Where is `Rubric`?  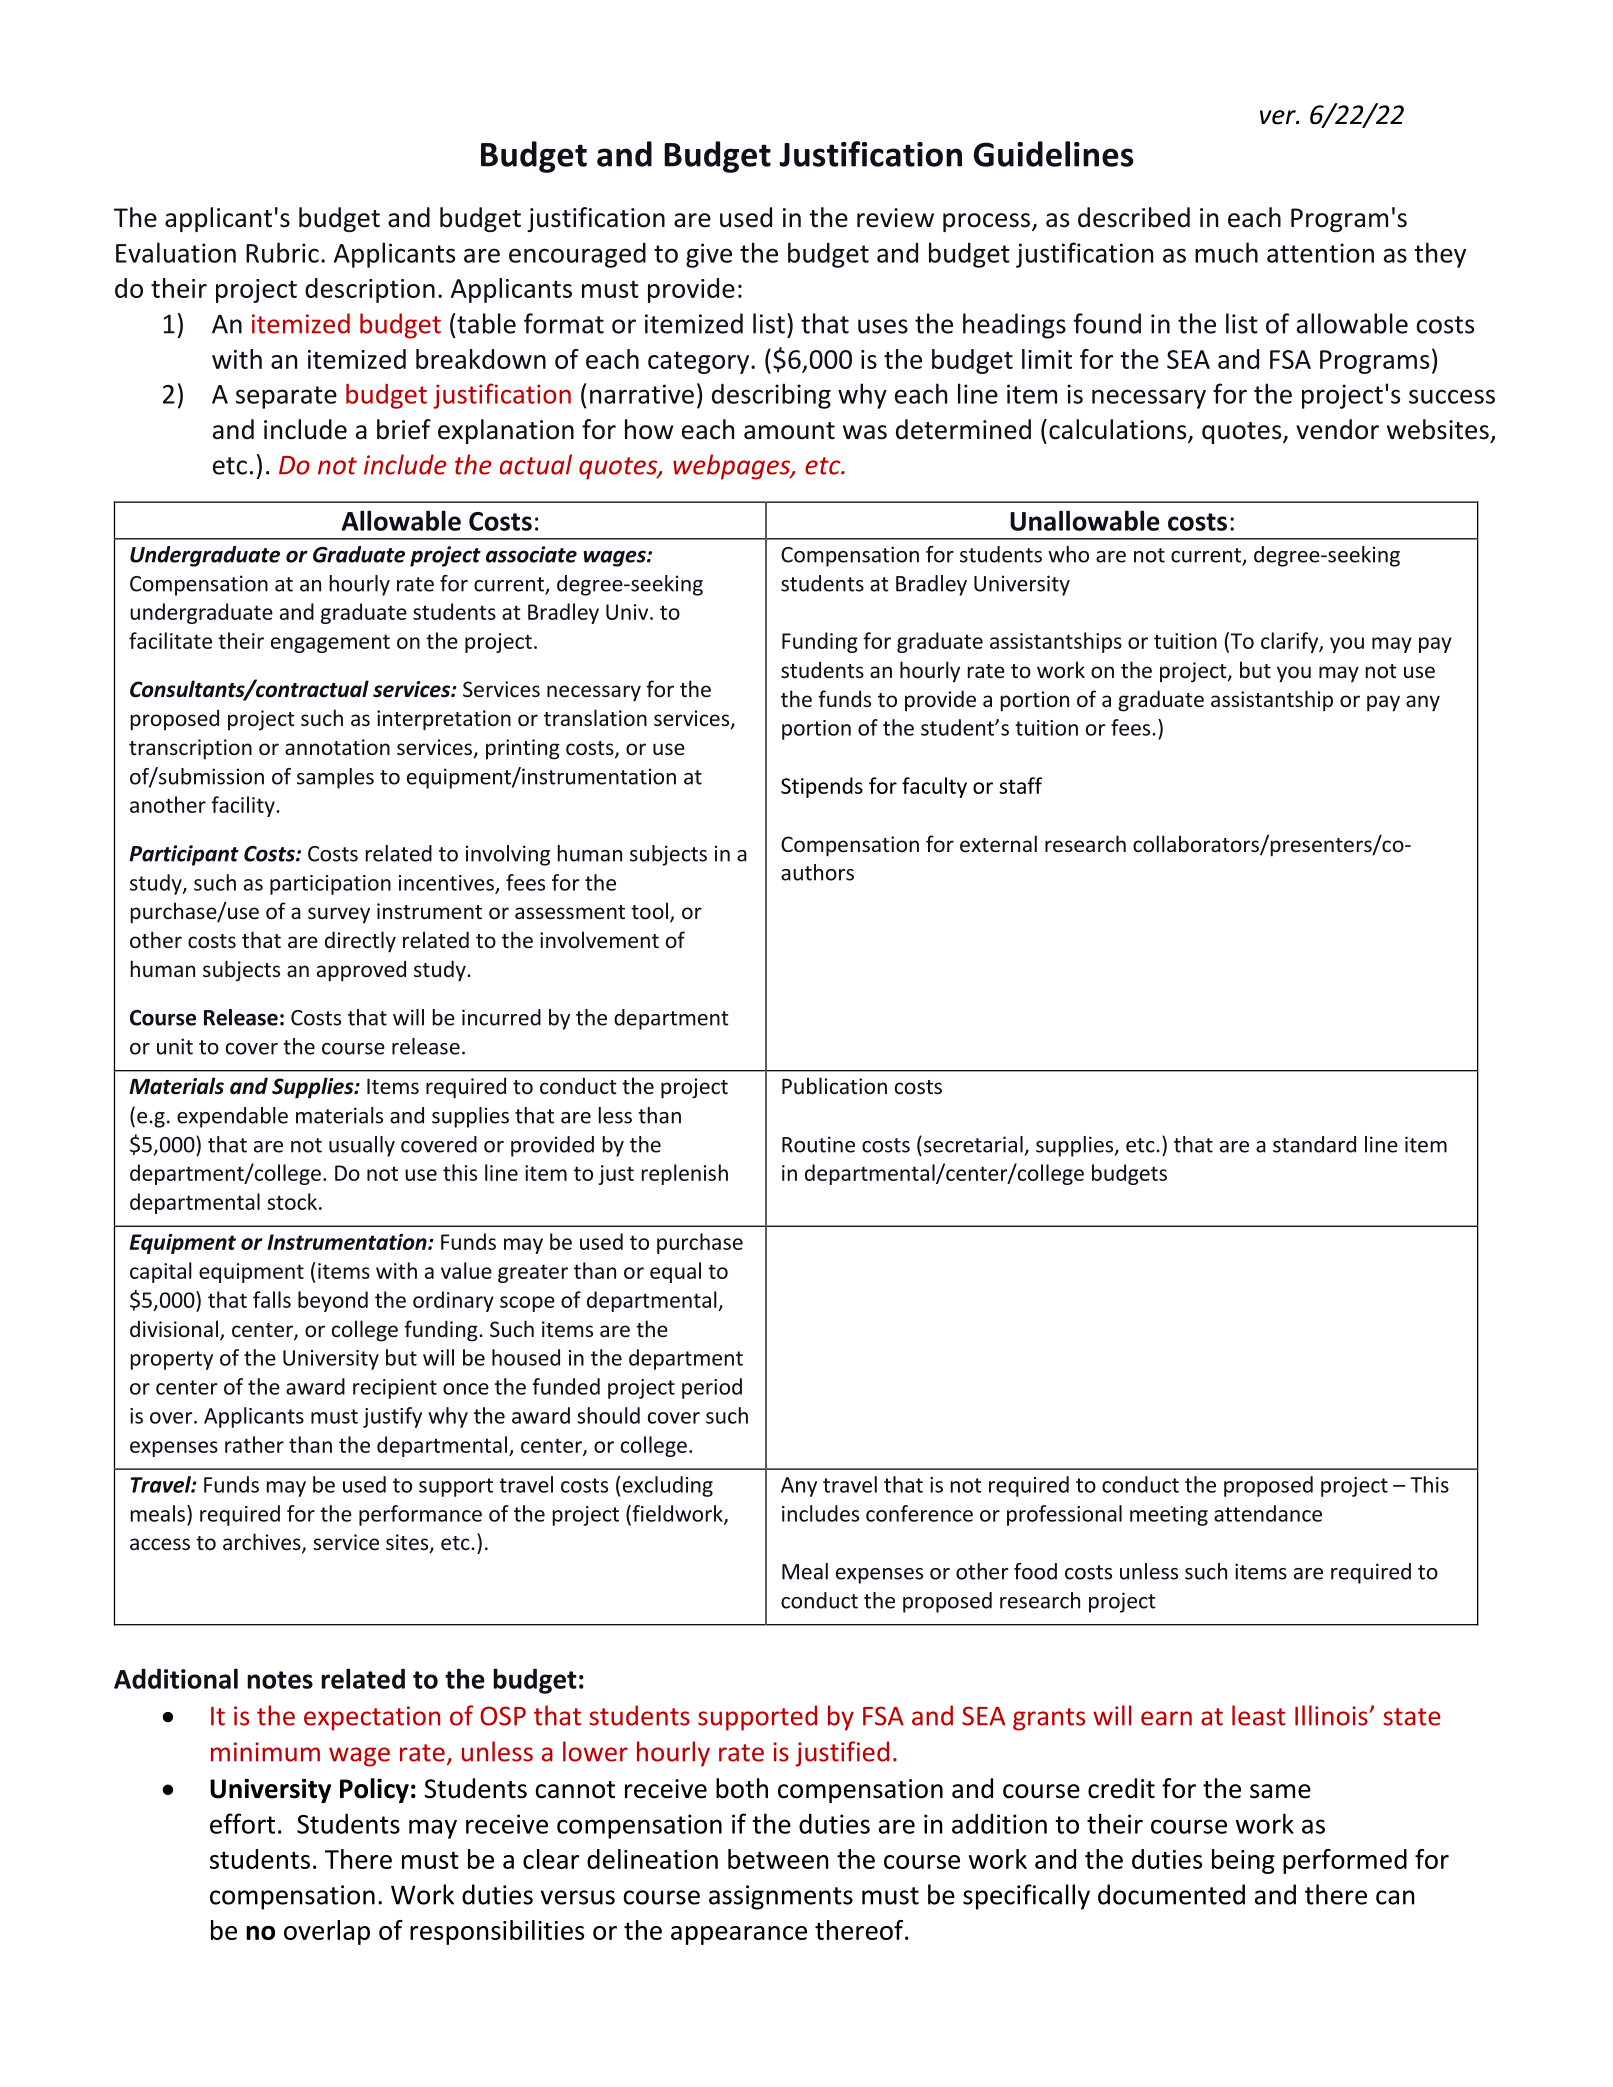
Rubric is located at coordinates (282, 252).
